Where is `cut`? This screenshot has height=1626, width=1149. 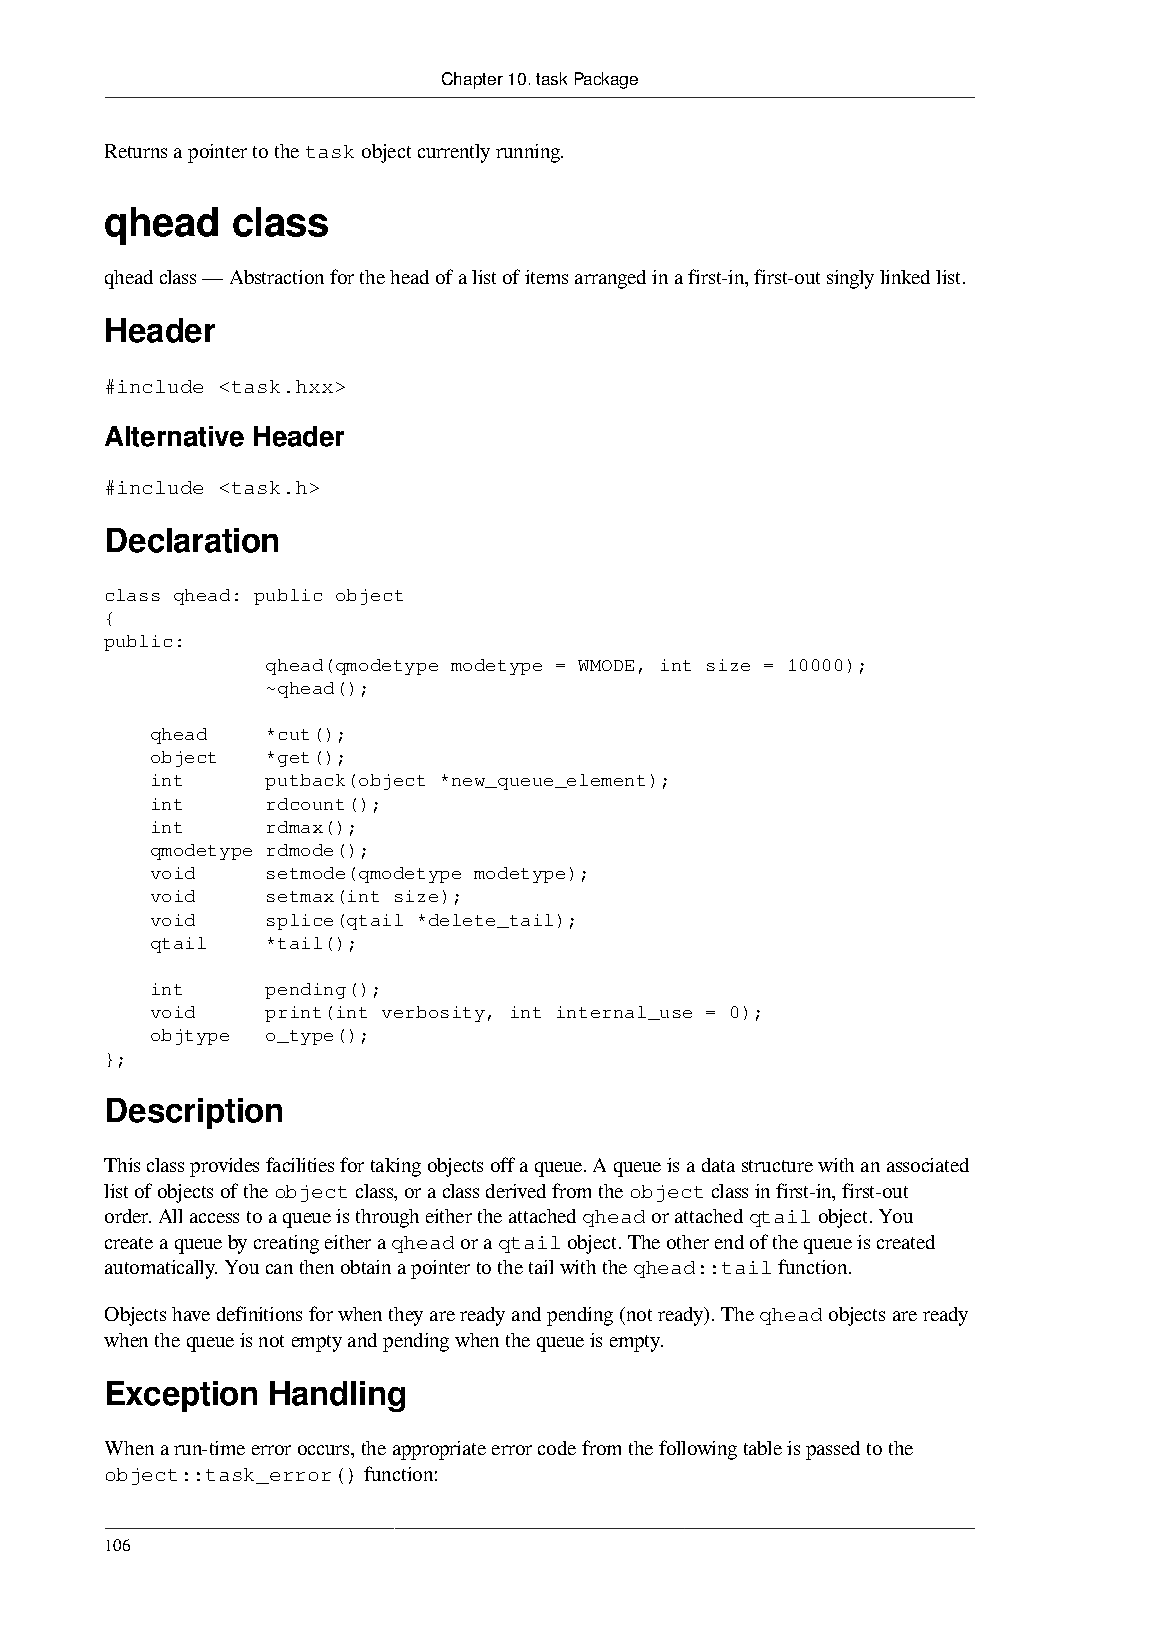
cut is located at coordinates (294, 734).
